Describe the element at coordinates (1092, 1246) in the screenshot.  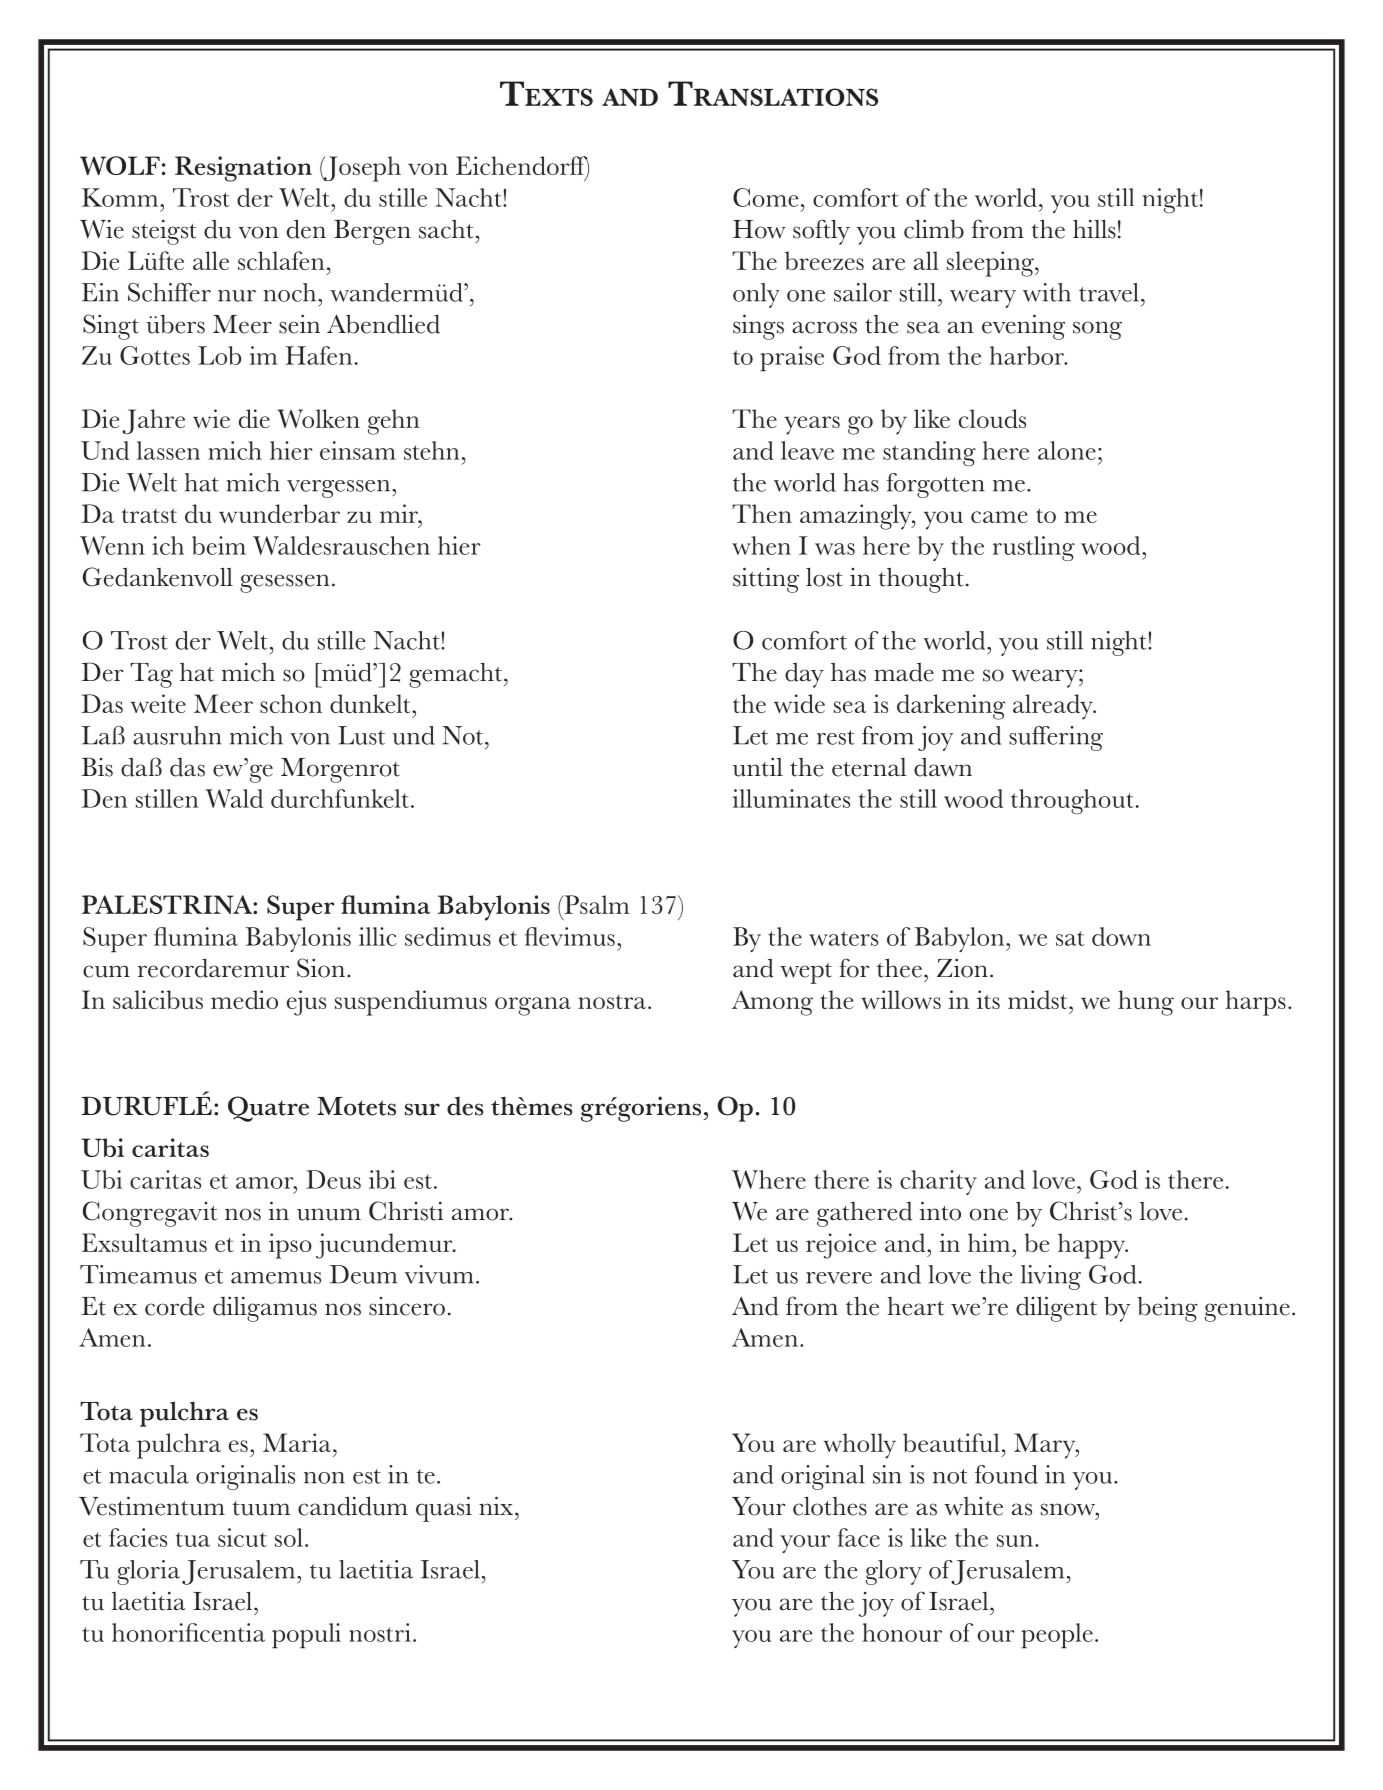
I see `happy` at that location.
